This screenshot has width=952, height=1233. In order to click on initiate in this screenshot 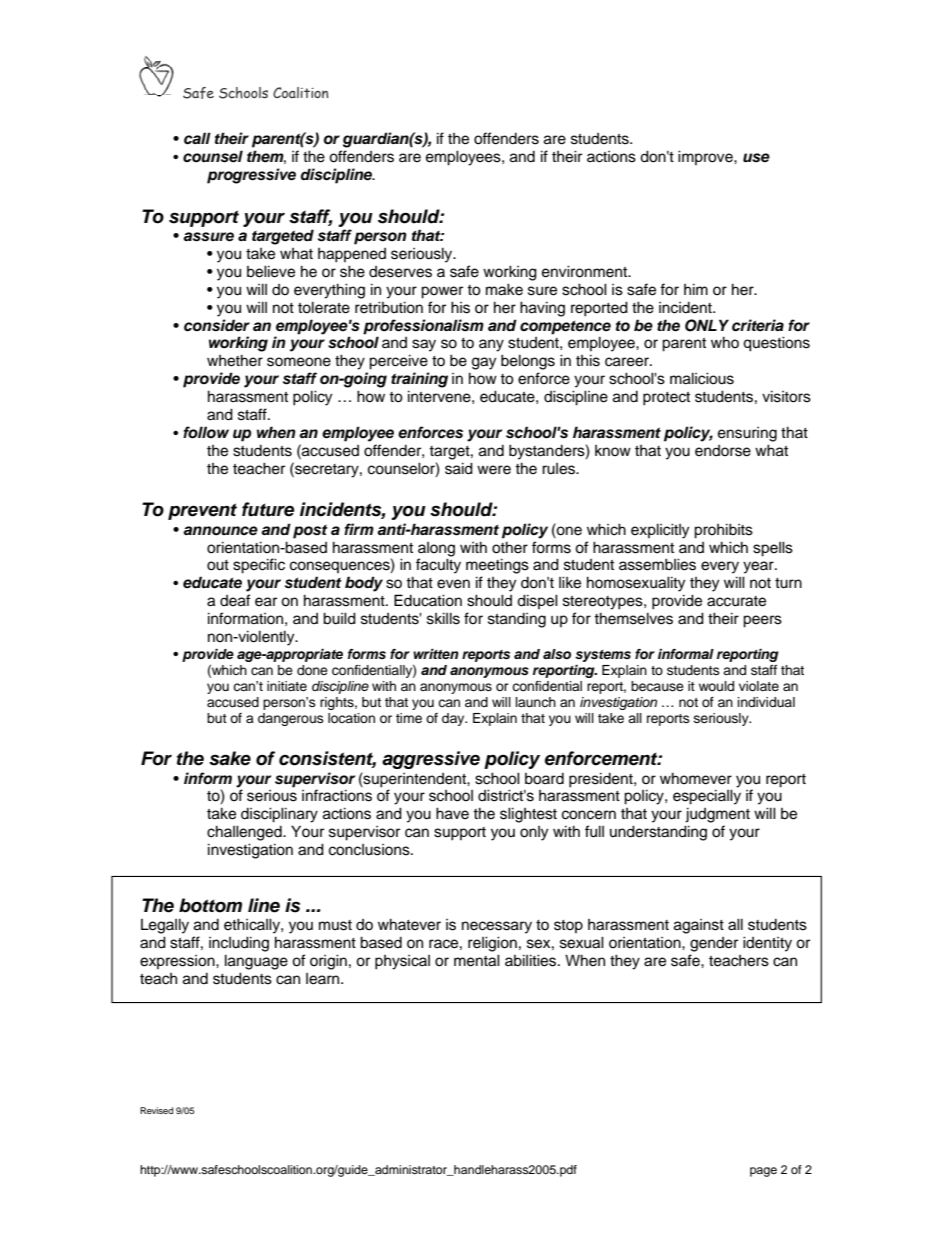, I will do `click(287, 686)`.
